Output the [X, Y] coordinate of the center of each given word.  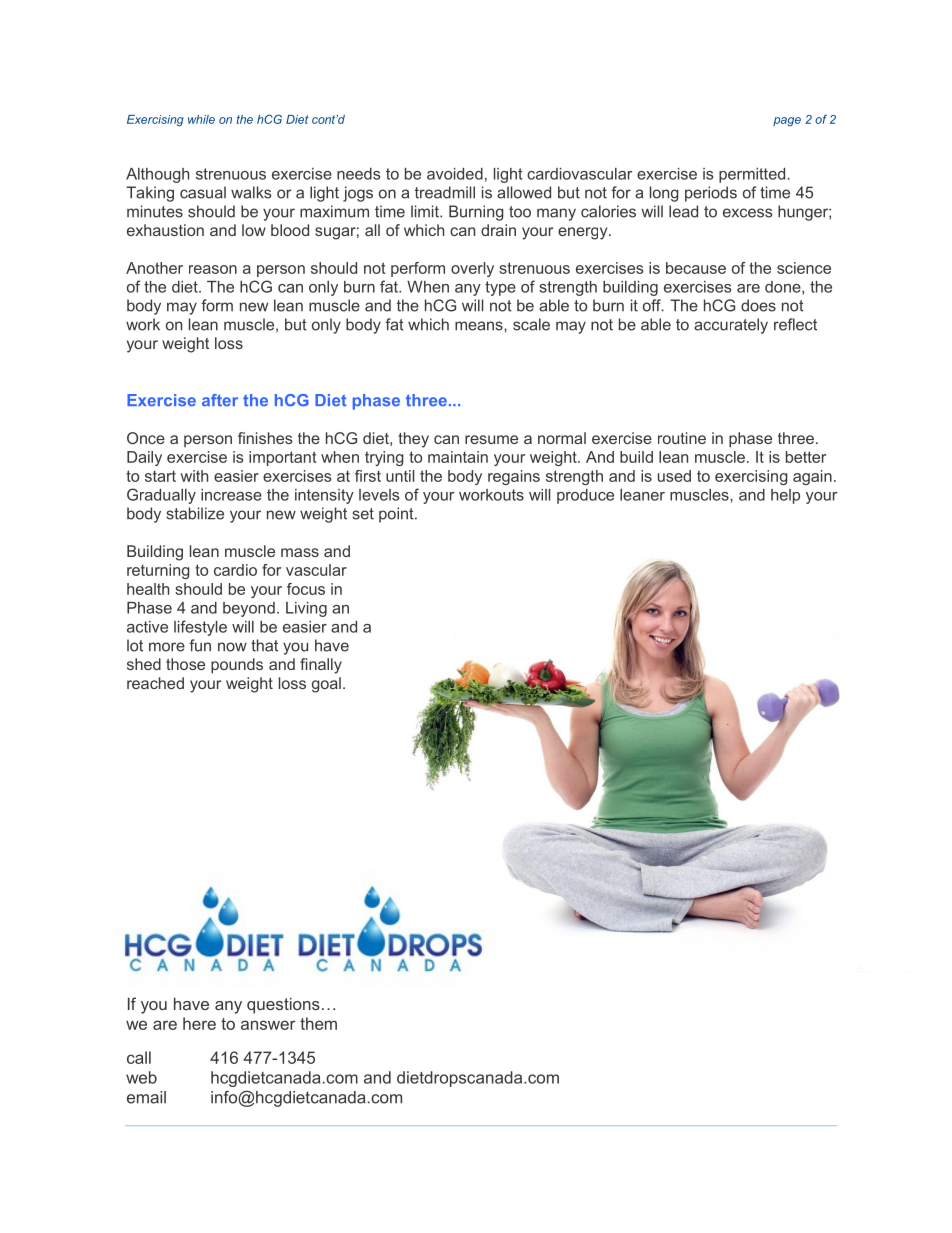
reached [155, 683]
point [397, 515]
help [785, 496]
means [480, 326]
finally [321, 666]
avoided [455, 174]
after [220, 400]
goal [326, 685]
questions [283, 1005]
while [201, 119]
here [199, 1023]
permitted [753, 175]
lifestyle [200, 628]
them [318, 1023]
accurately [731, 326]
